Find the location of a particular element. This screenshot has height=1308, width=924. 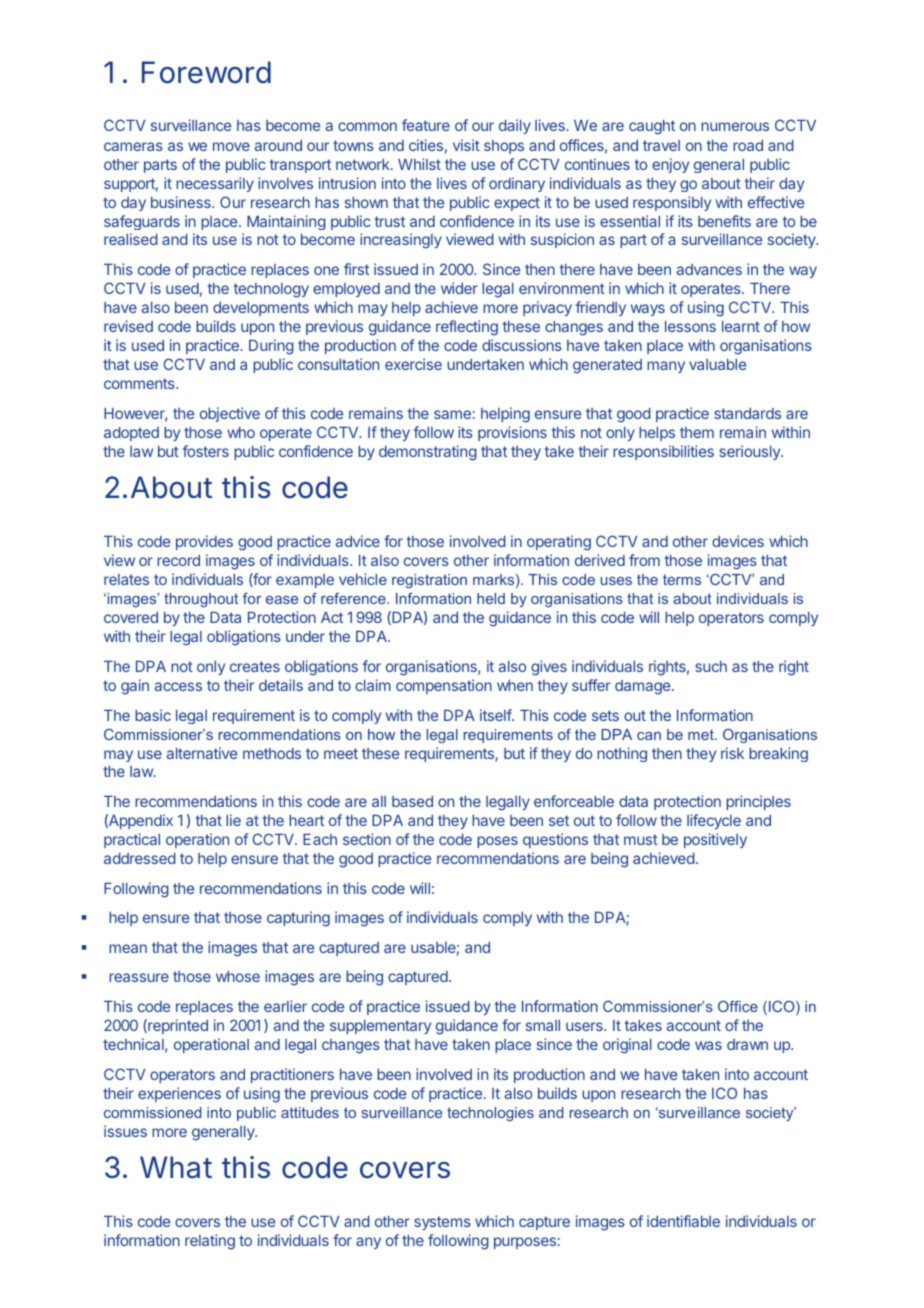

access is located at coordinates (178, 686).
